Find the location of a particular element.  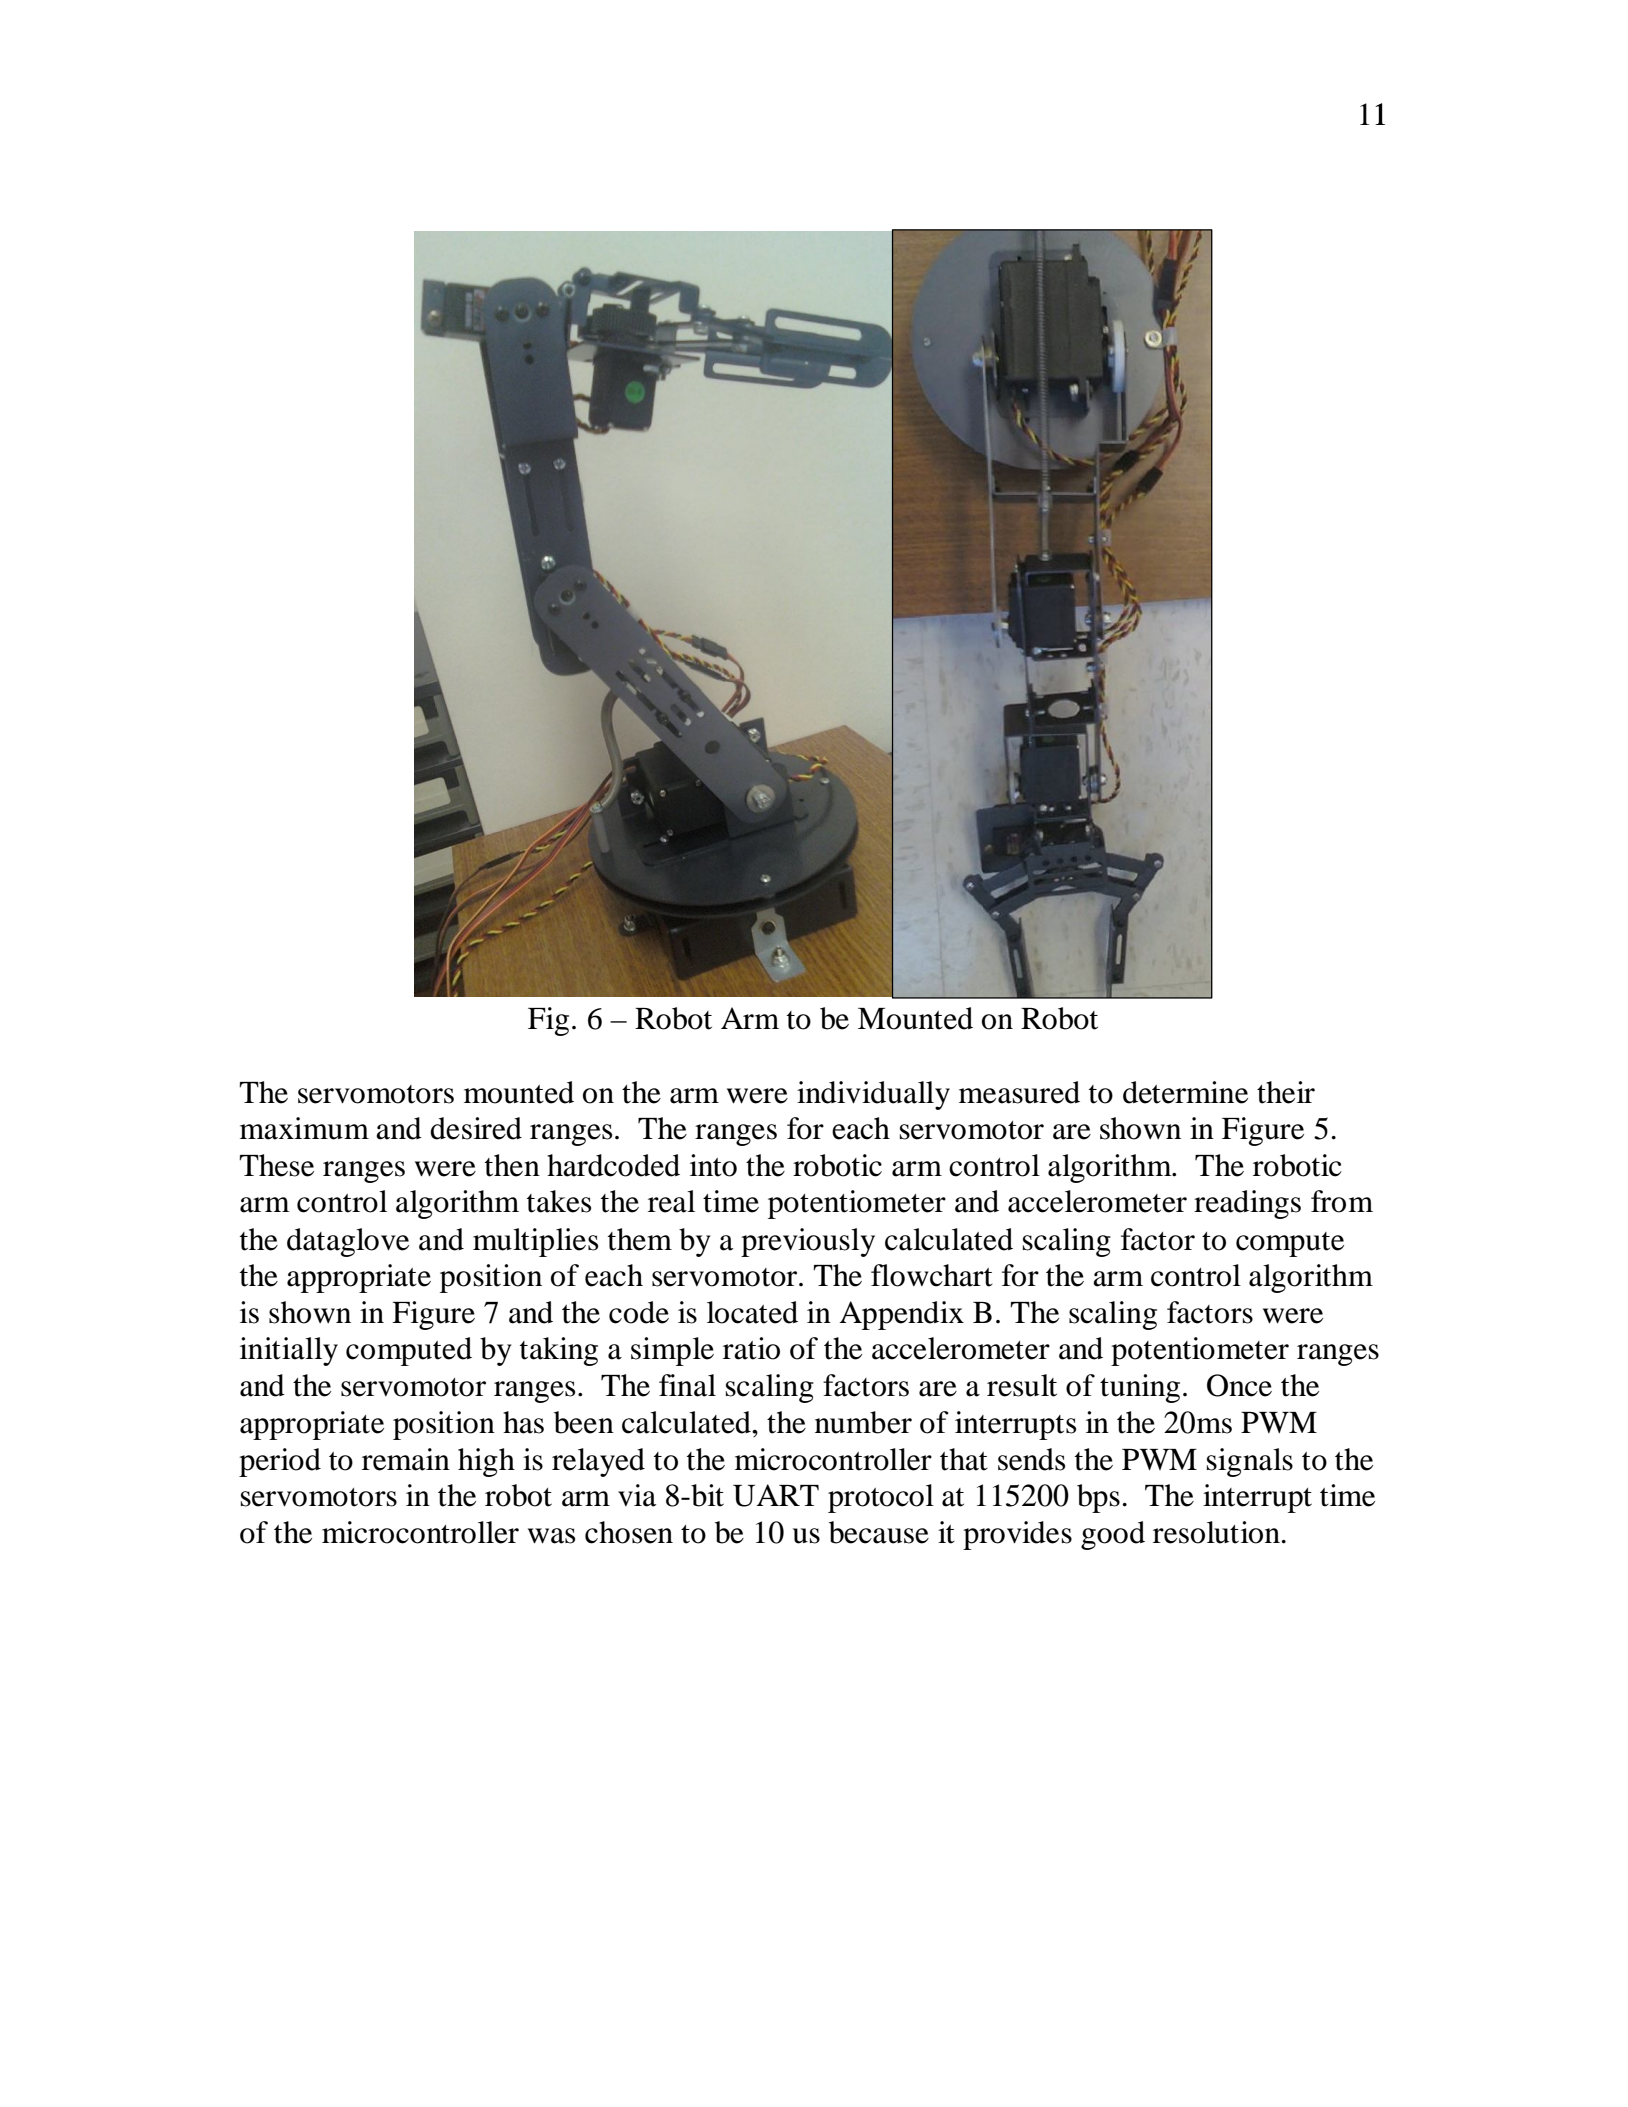

was is located at coordinates (551, 1536).
